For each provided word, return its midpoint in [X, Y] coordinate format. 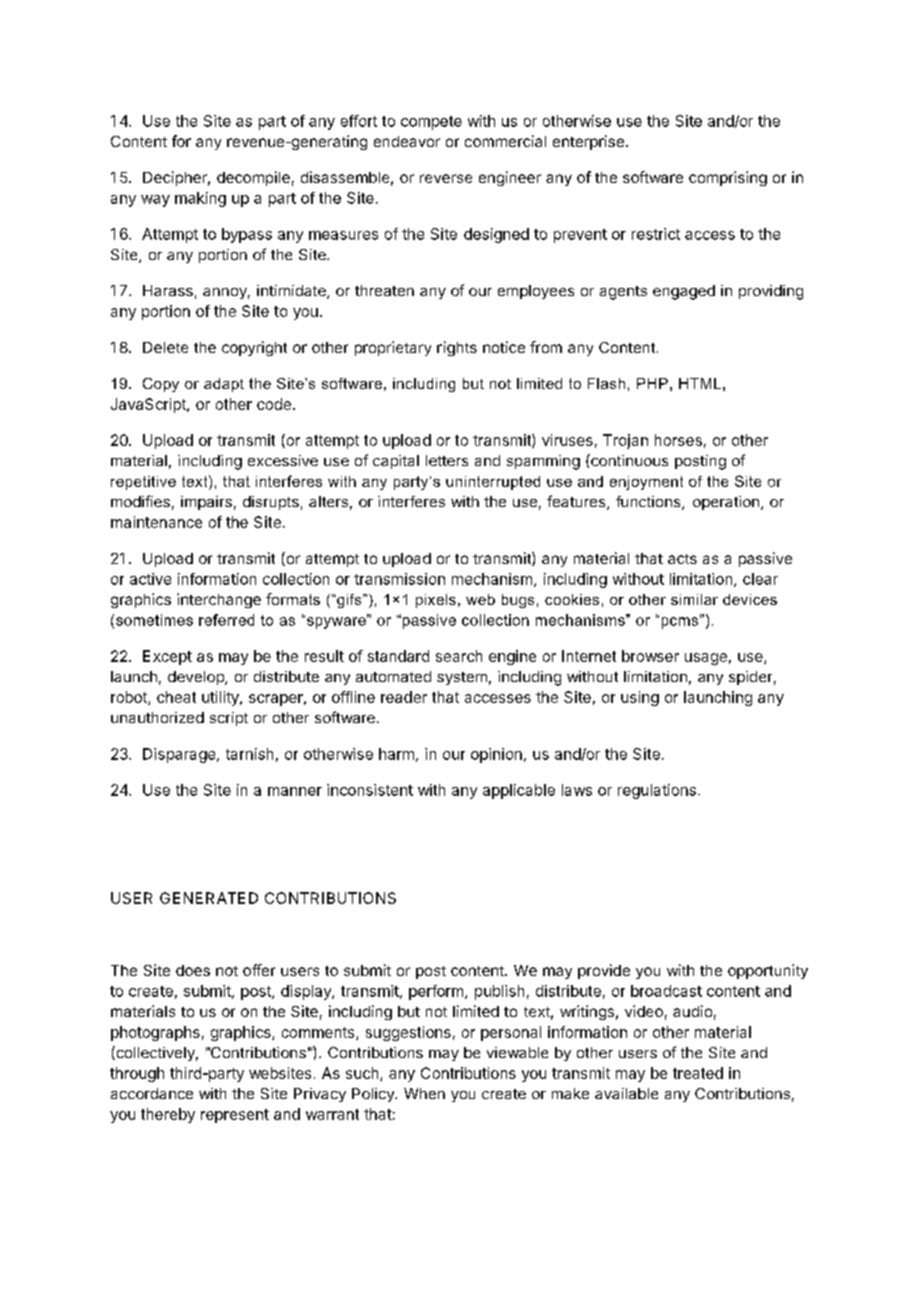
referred [226, 620]
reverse [446, 178]
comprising [728, 178]
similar [694, 599]
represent [235, 1116]
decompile [253, 178]
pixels [436, 601]
